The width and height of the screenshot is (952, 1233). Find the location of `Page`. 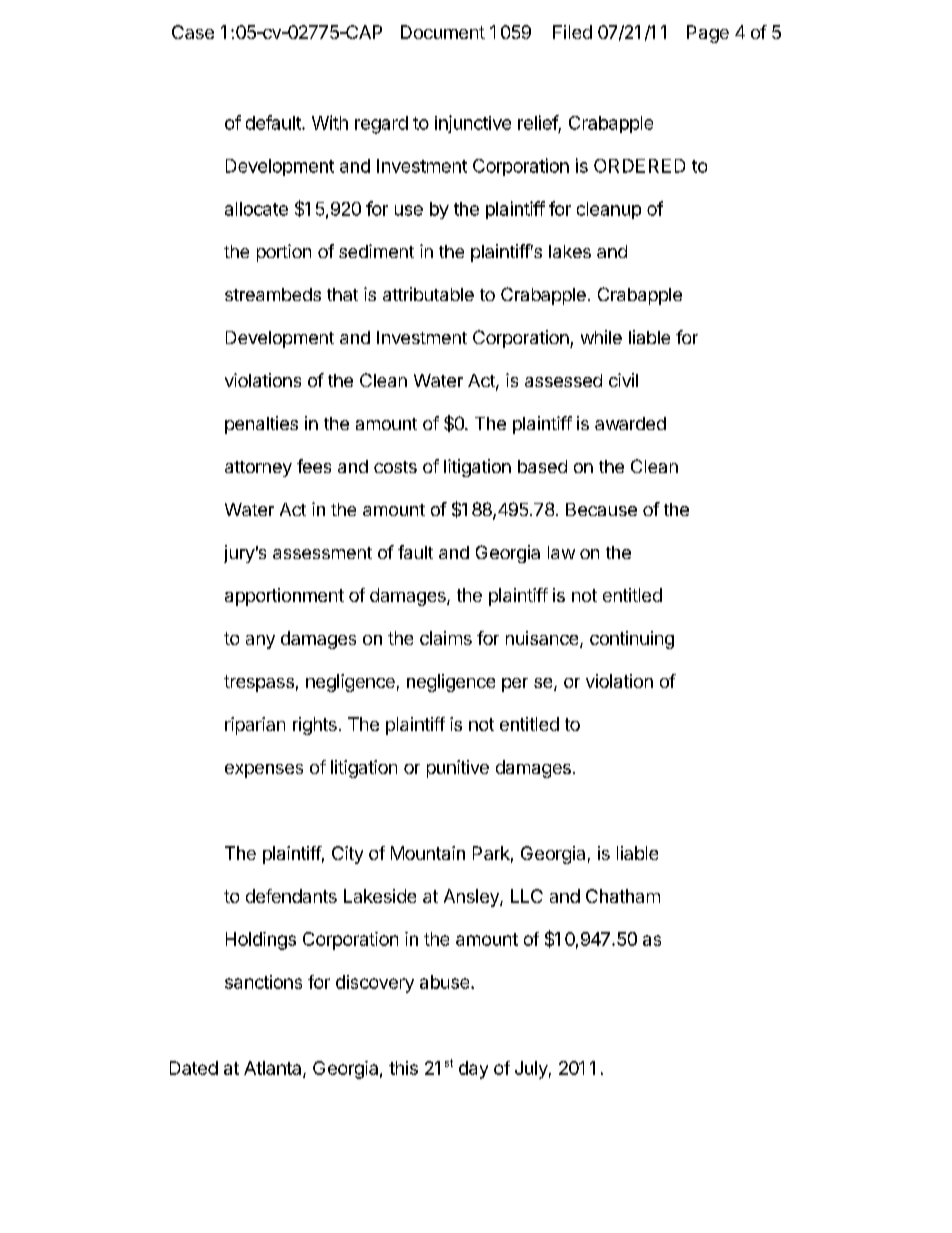

Page is located at coordinates (708, 34).
